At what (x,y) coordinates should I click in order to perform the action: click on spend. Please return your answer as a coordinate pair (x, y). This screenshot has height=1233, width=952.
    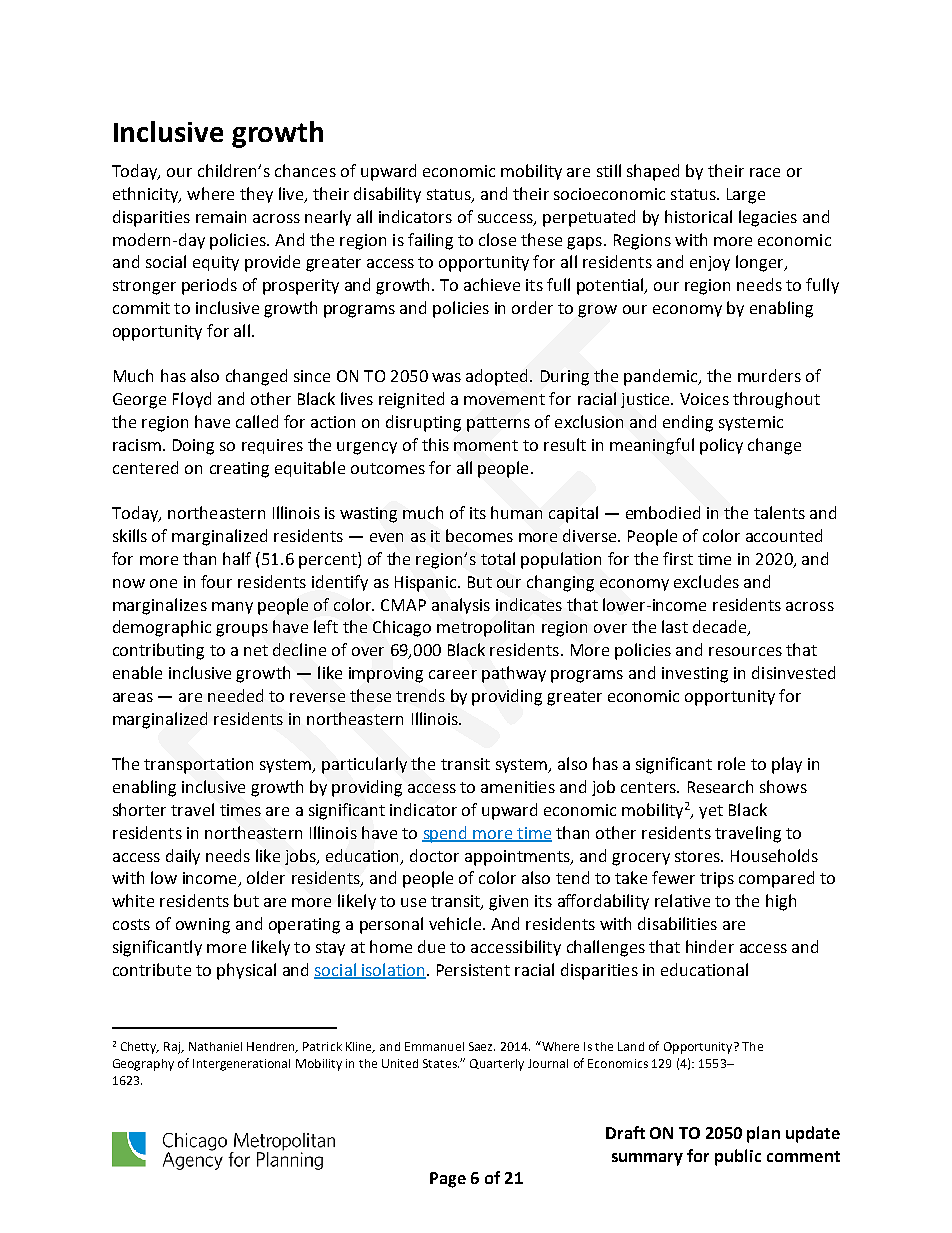
    Looking at the image, I should click on (445, 834).
